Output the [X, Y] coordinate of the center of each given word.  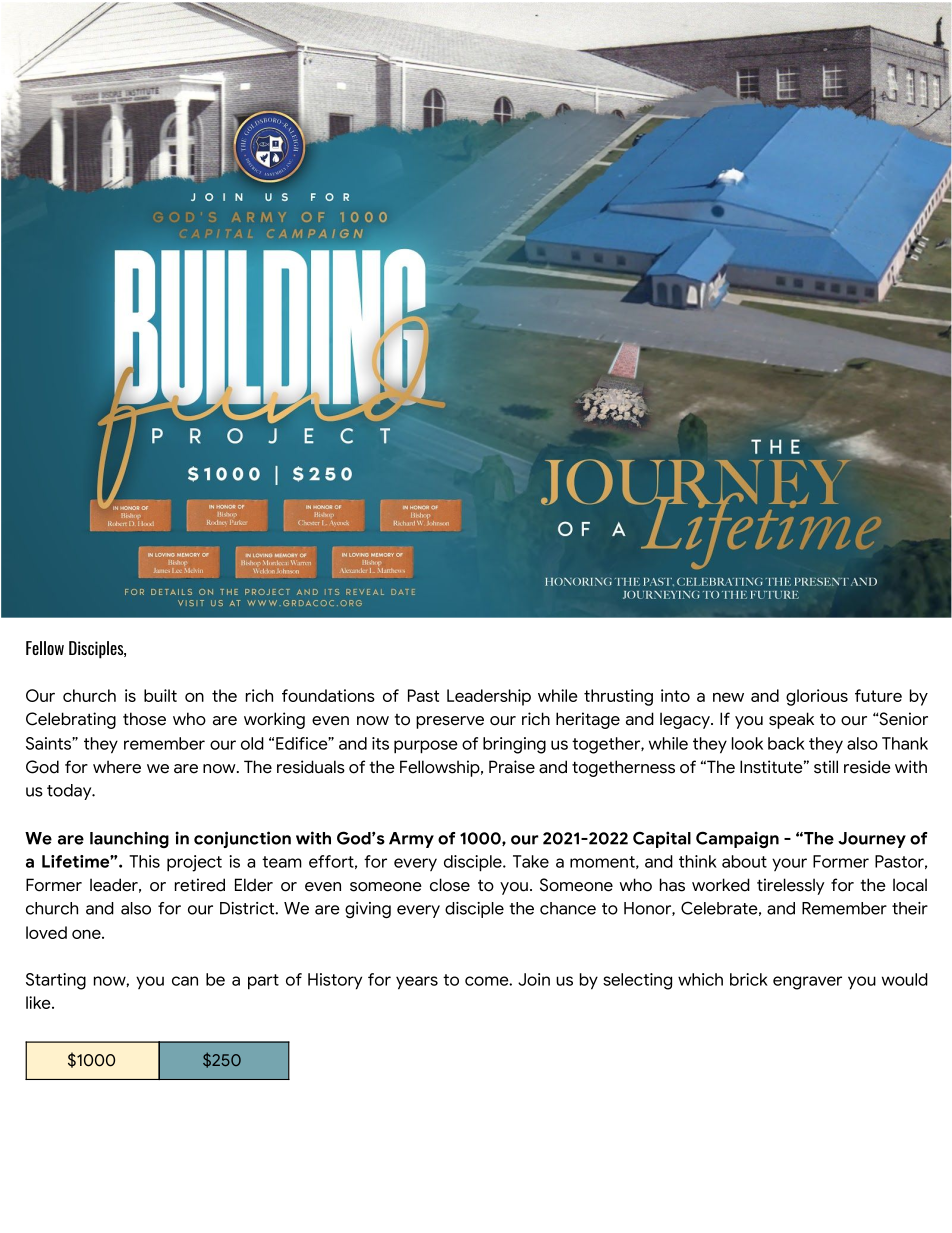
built [160, 695]
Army [411, 840]
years [417, 983]
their [910, 908]
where [117, 767]
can [185, 981]
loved [46, 932]
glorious [817, 697]
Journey [872, 840]
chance [568, 908]
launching [129, 839]
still [826, 767]
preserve [450, 722]
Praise [512, 767]
